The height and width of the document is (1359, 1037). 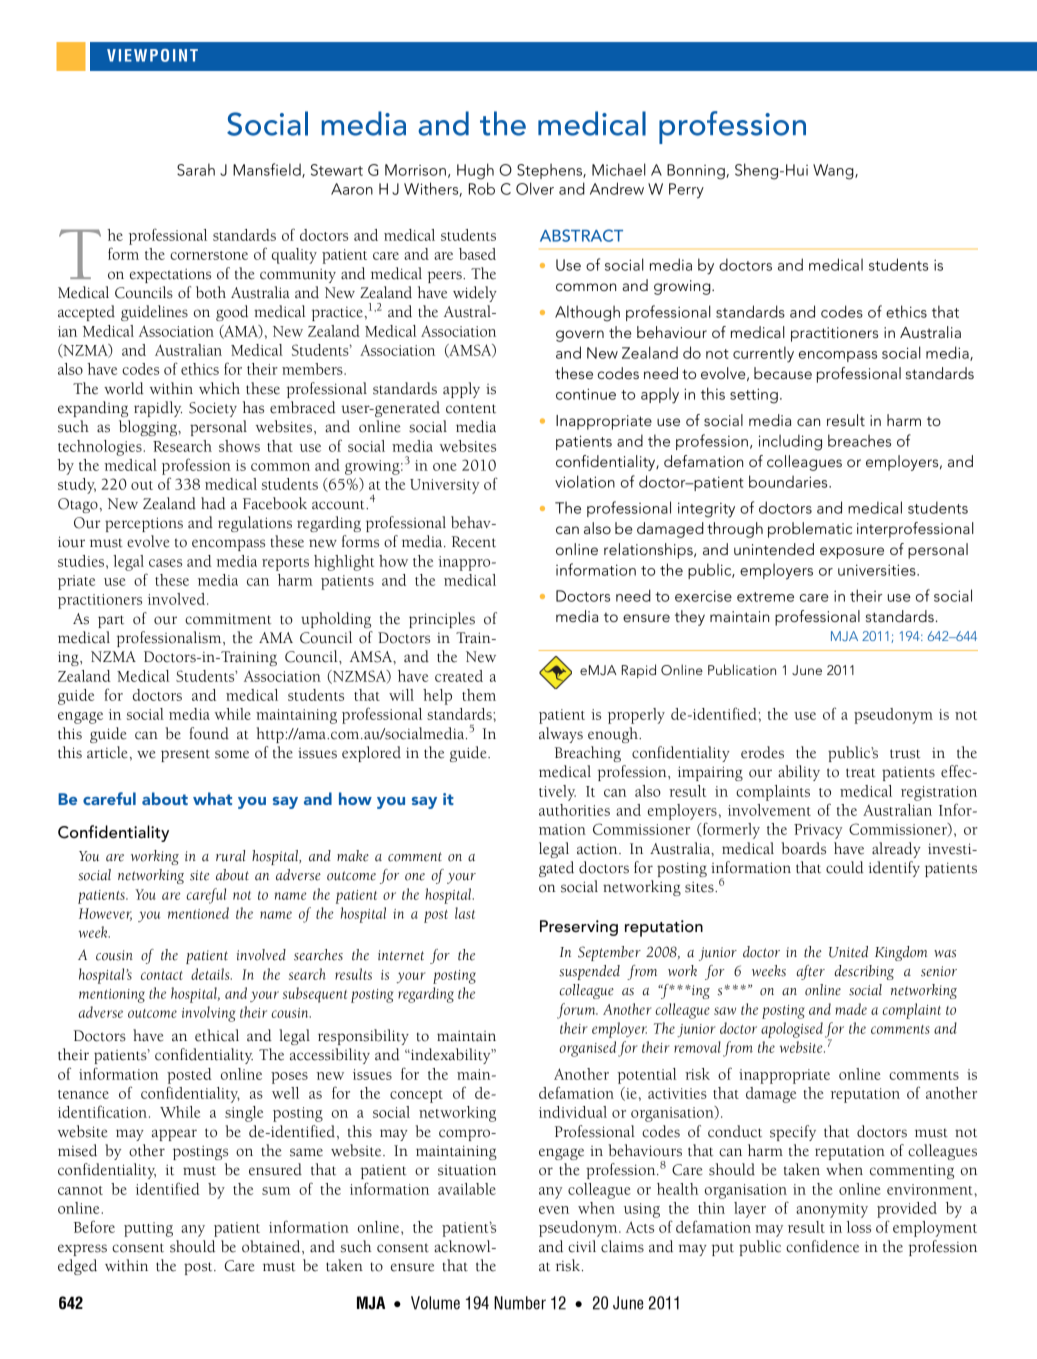 I want to click on Number, so click(x=520, y=1303).
